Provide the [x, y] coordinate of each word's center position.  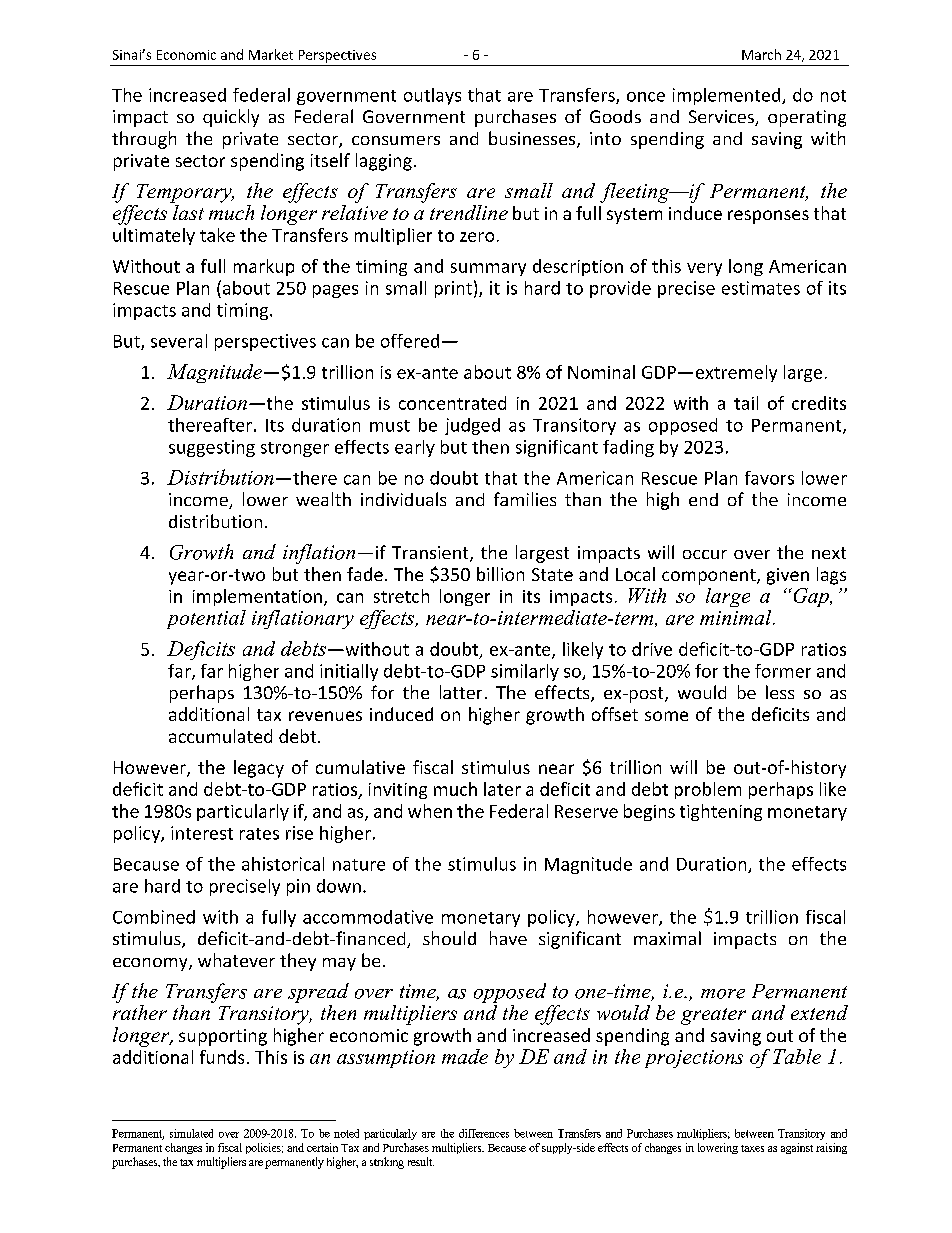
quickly [231, 118]
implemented [728, 96]
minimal [737, 617]
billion [500, 574]
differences [484, 1133]
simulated [191, 1133]
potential [206, 619]
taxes [752, 1148]
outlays [432, 96]
